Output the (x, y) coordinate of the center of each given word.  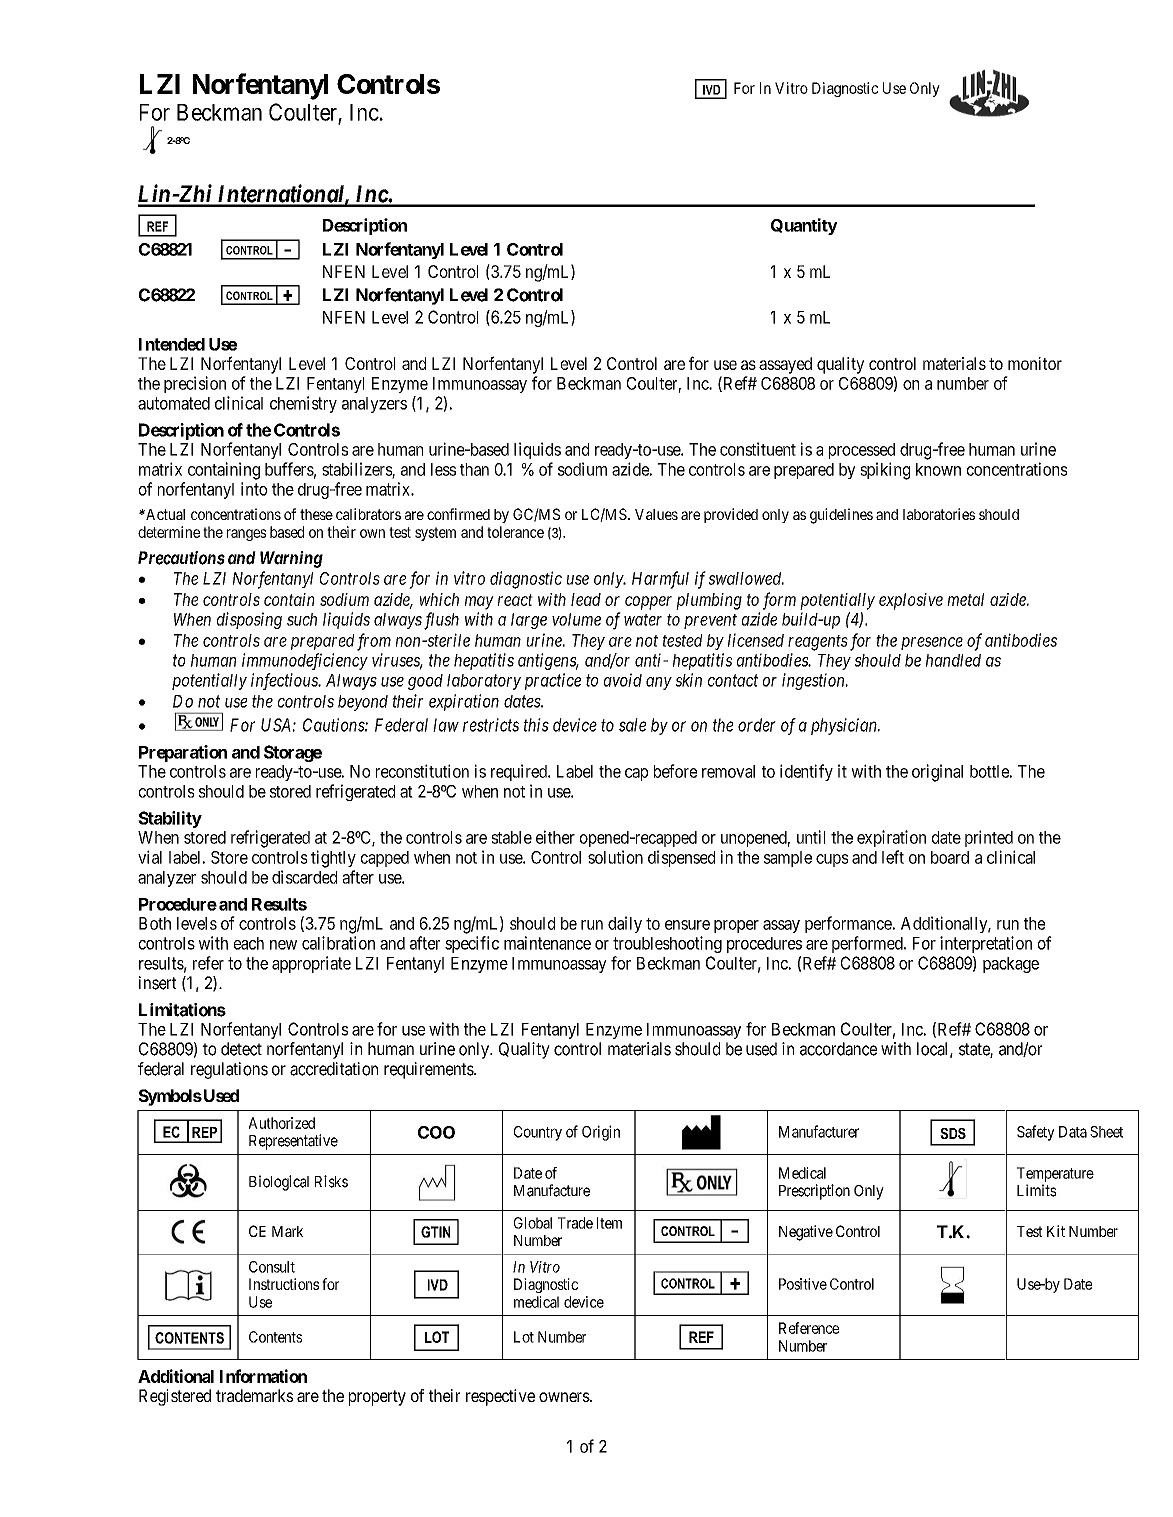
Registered (175, 1397)
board (950, 857)
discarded (304, 877)
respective (500, 1397)
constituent (758, 449)
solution (615, 857)
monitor (1035, 363)
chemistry (303, 404)
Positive (803, 1284)
